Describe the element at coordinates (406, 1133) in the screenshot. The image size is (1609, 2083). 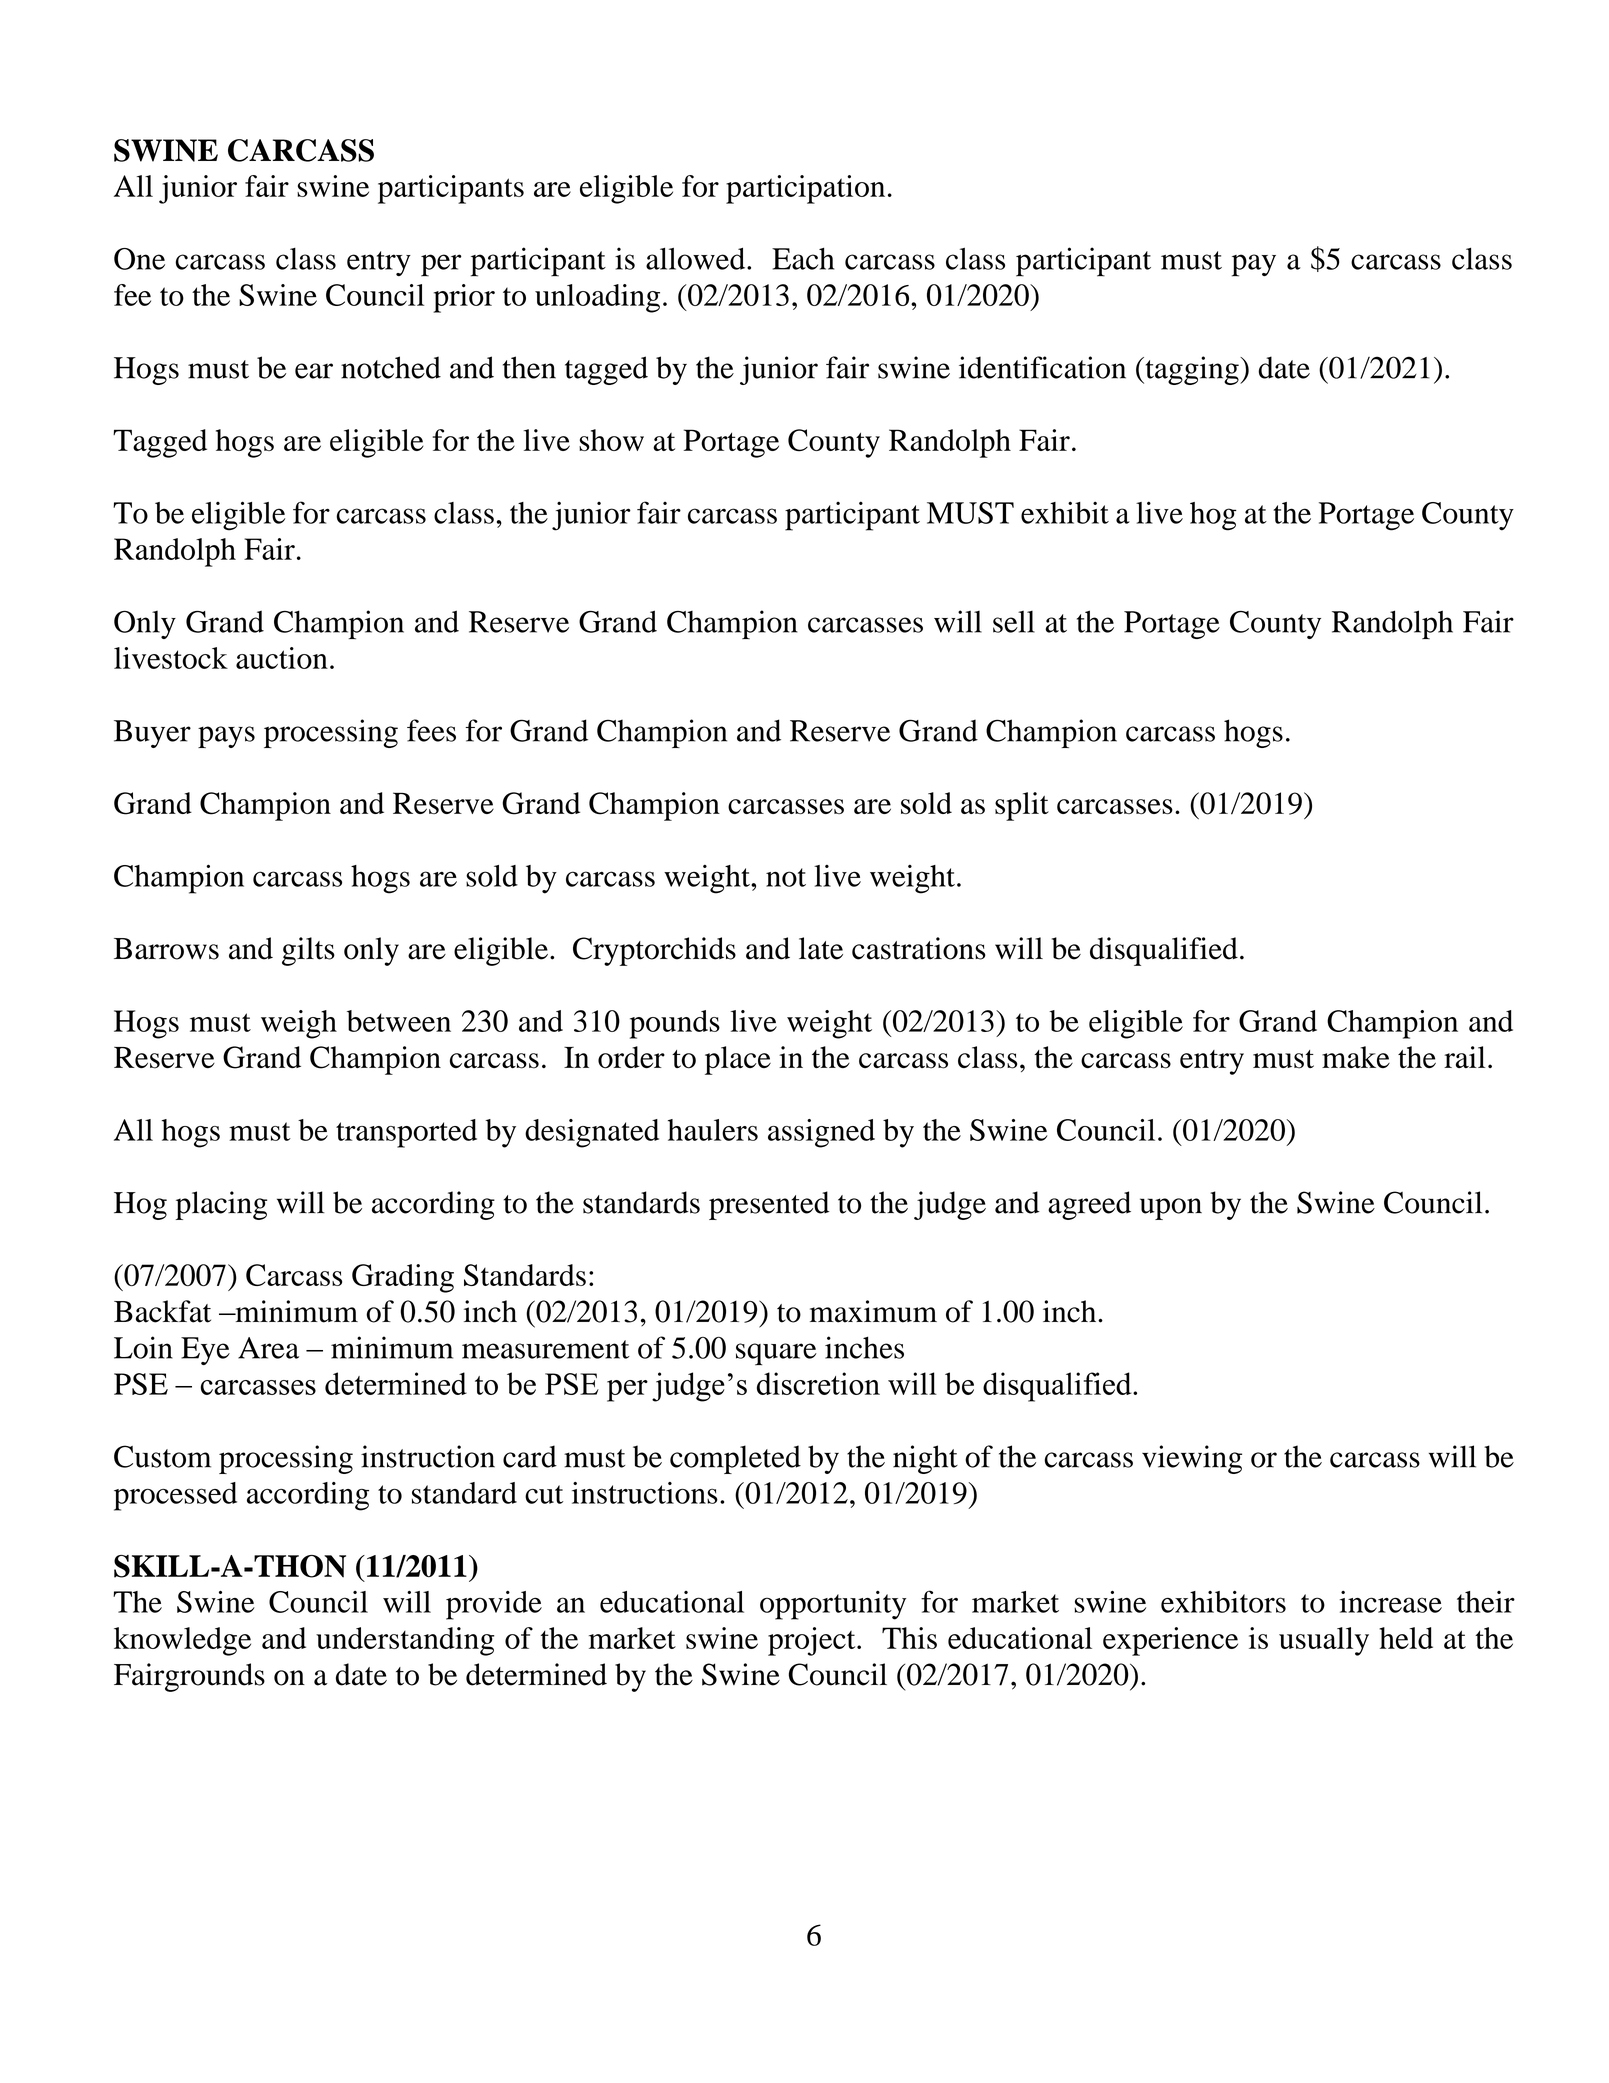
I see `transported` at that location.
